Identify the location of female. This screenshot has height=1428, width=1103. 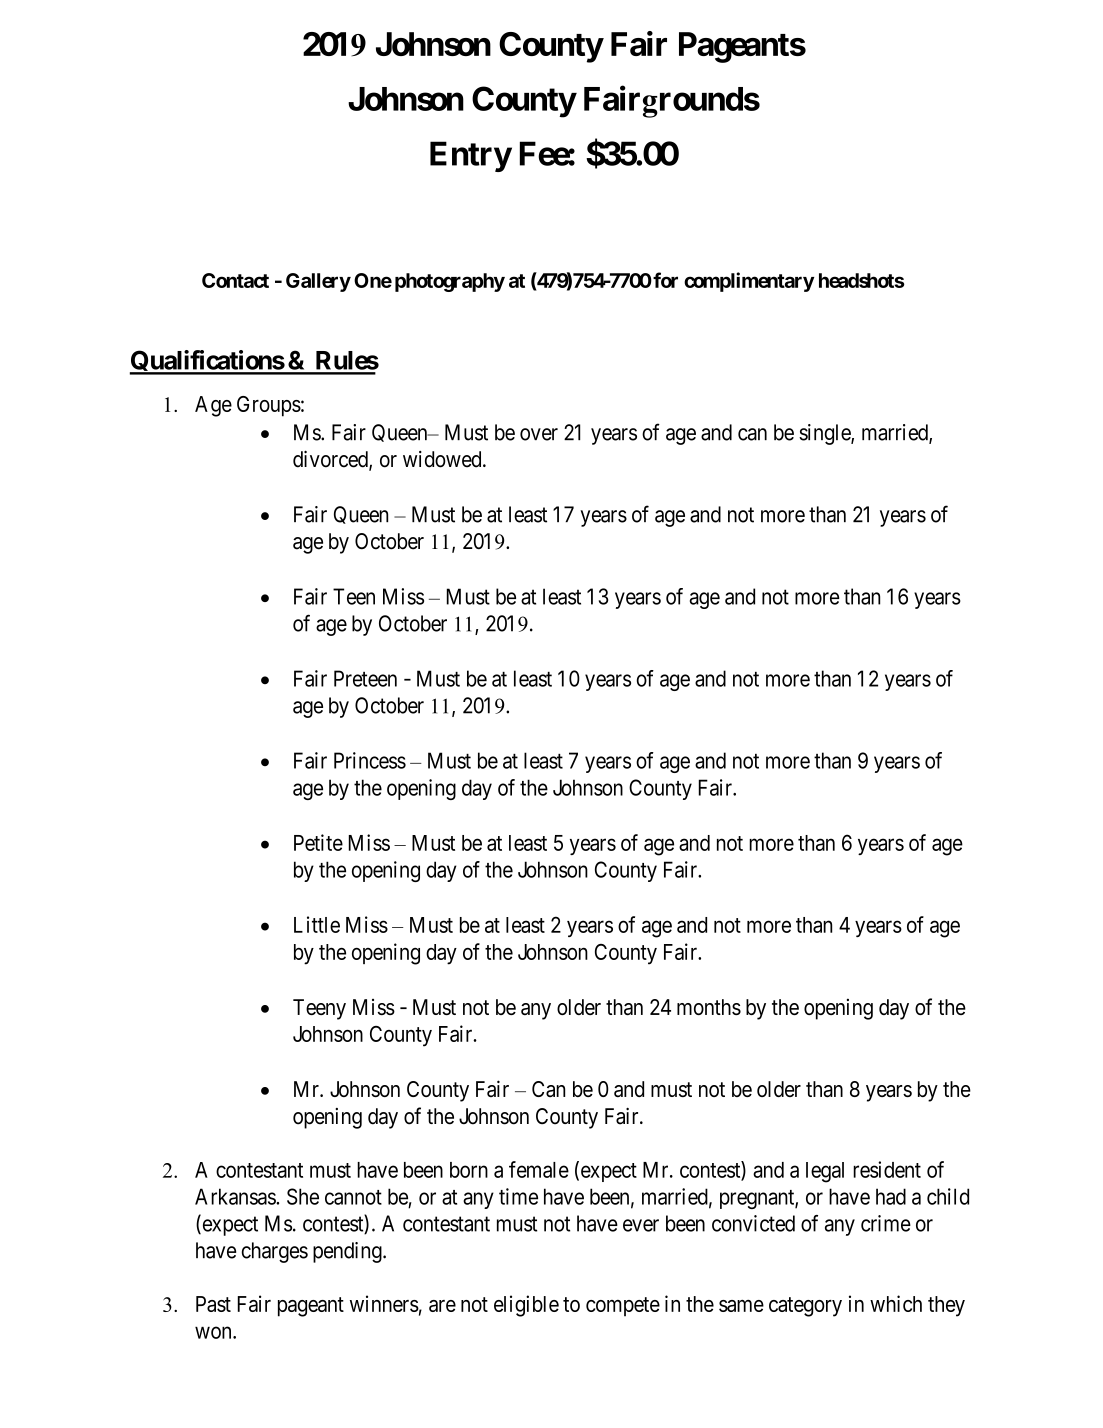
(539, 1169).
